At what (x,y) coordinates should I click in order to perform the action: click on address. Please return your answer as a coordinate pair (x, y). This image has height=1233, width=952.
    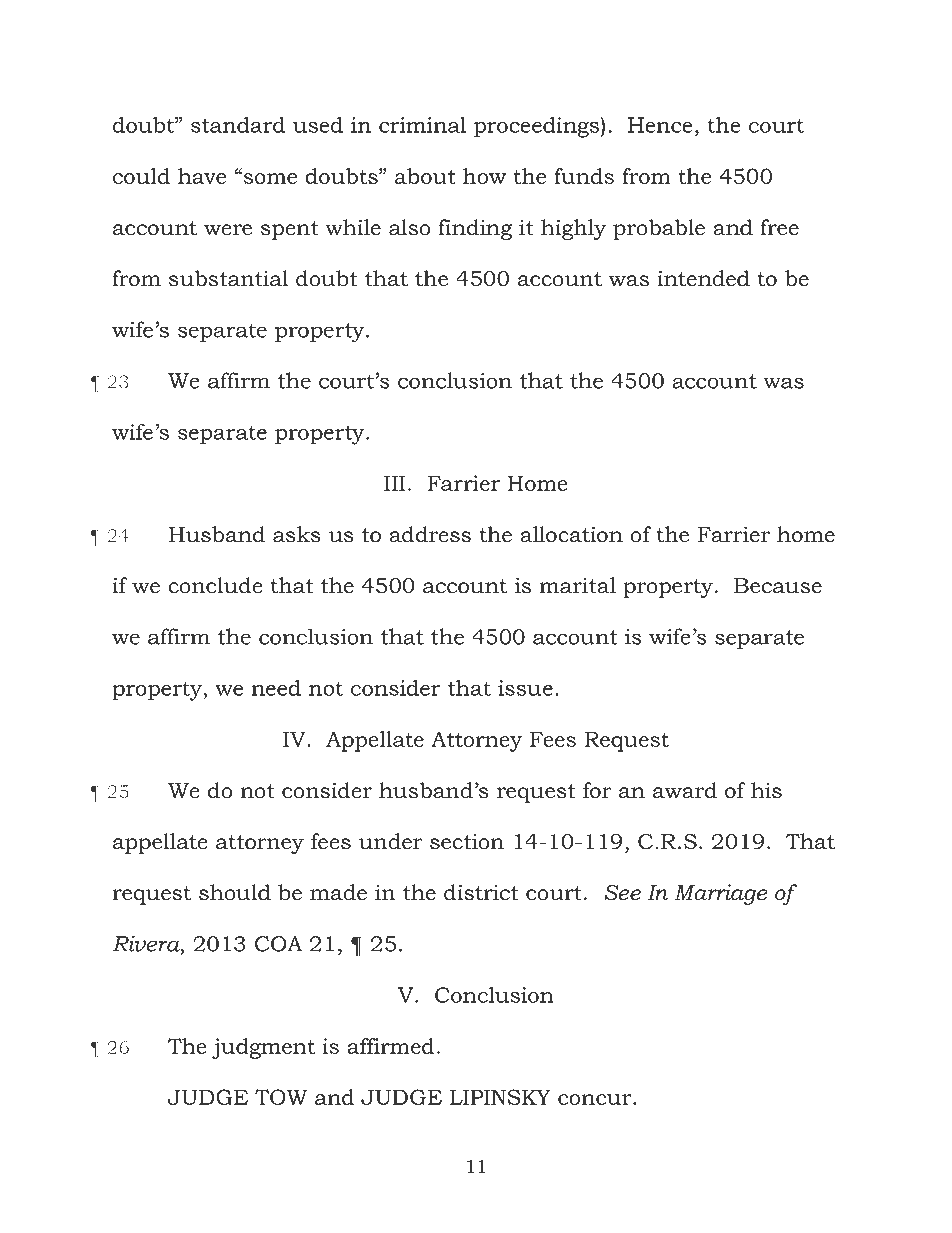
    Looking at the image, I should click on (430, 534).
